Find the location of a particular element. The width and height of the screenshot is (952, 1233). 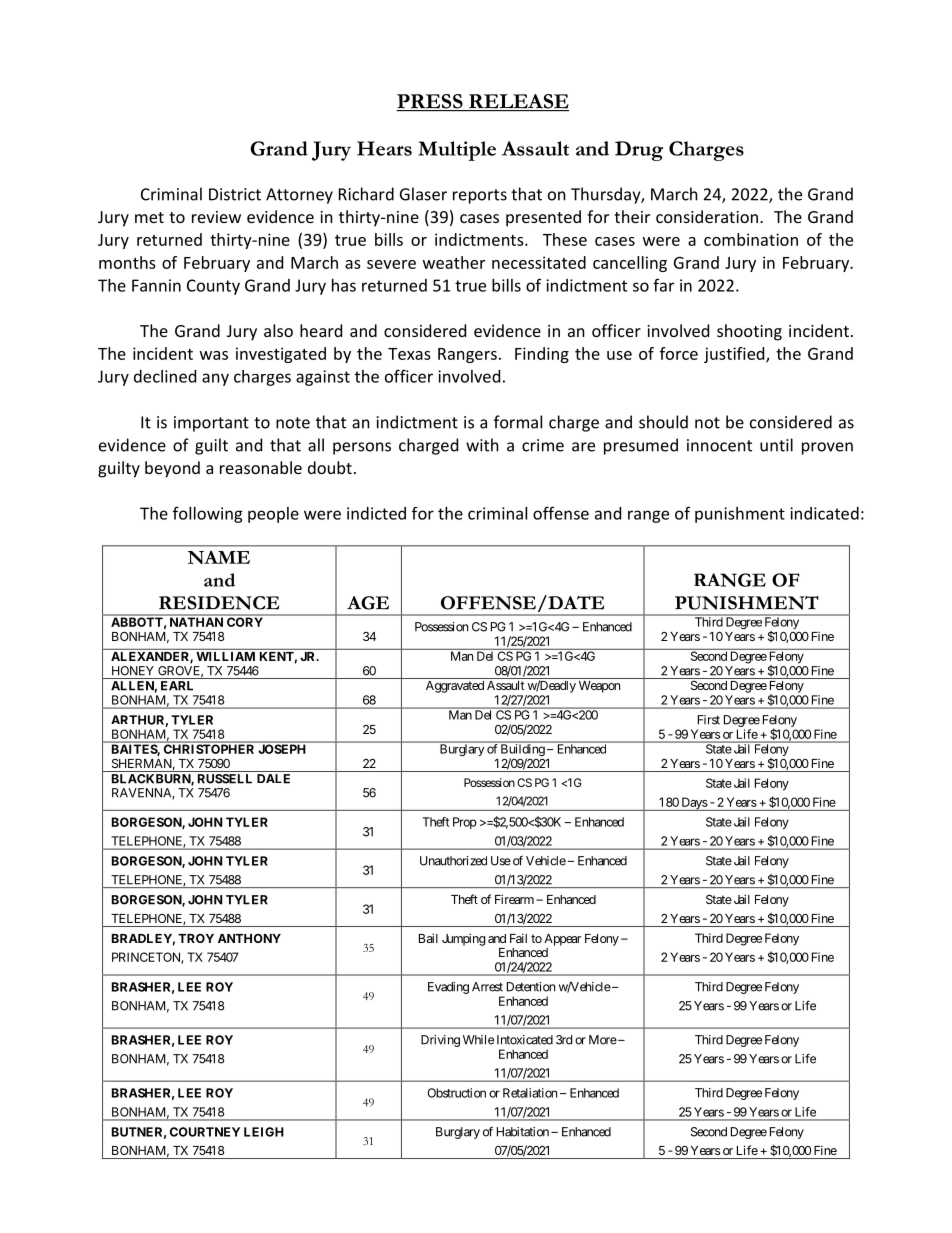

First is located at coordinates (709, 720).
